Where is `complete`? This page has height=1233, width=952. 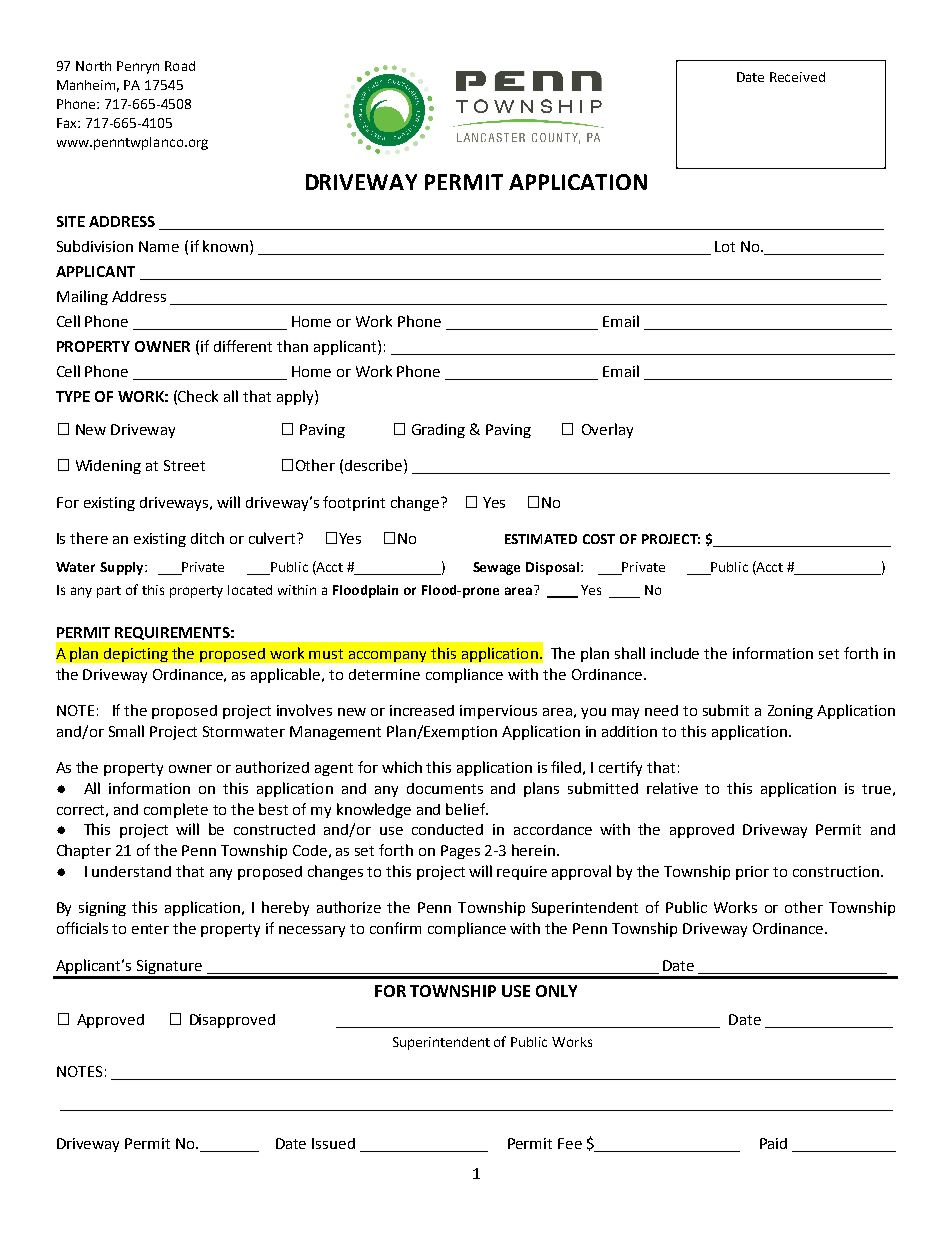 complete is located at coordinates (176, 810).
